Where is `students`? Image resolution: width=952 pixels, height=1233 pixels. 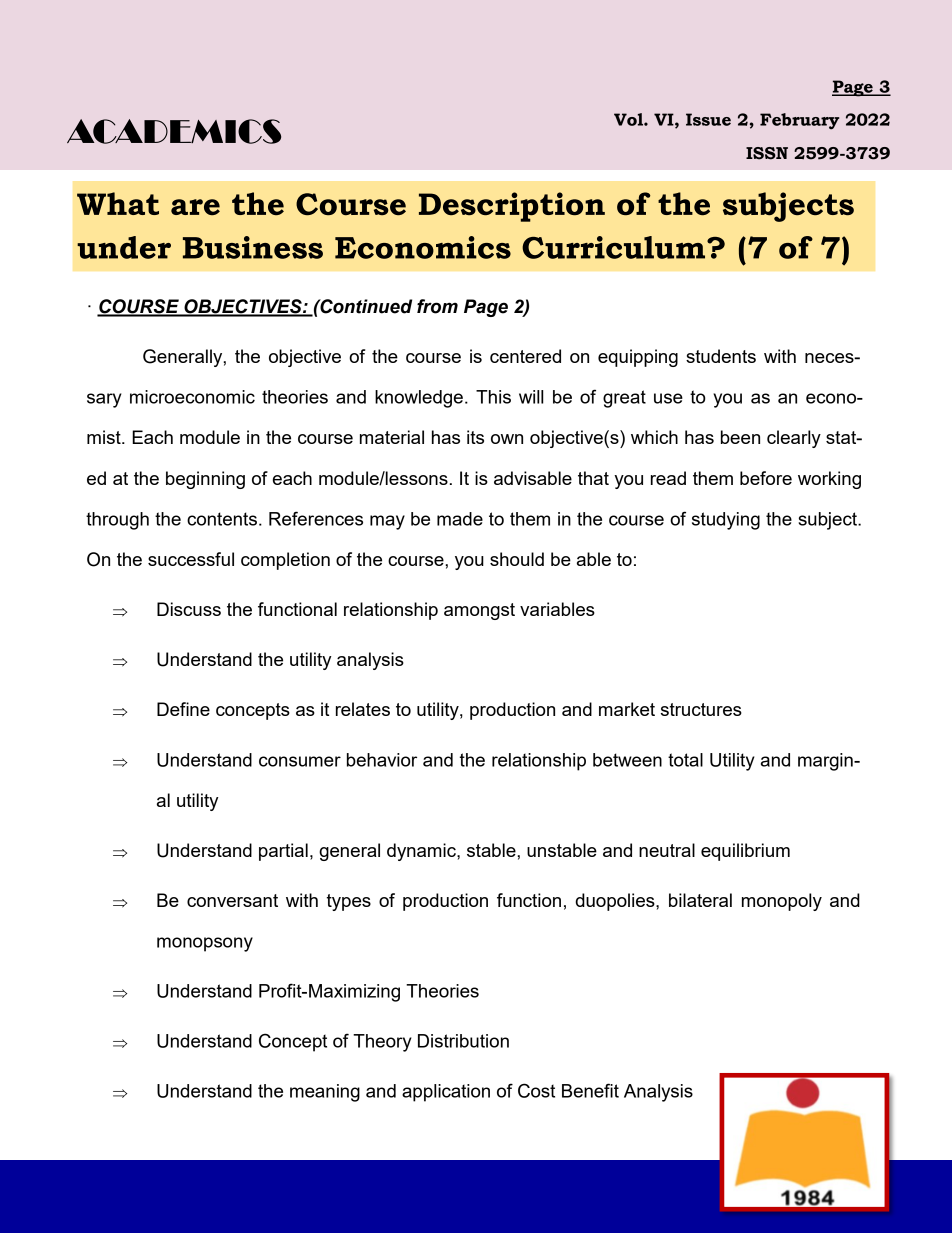 students is located at coordinates (721, 356).
